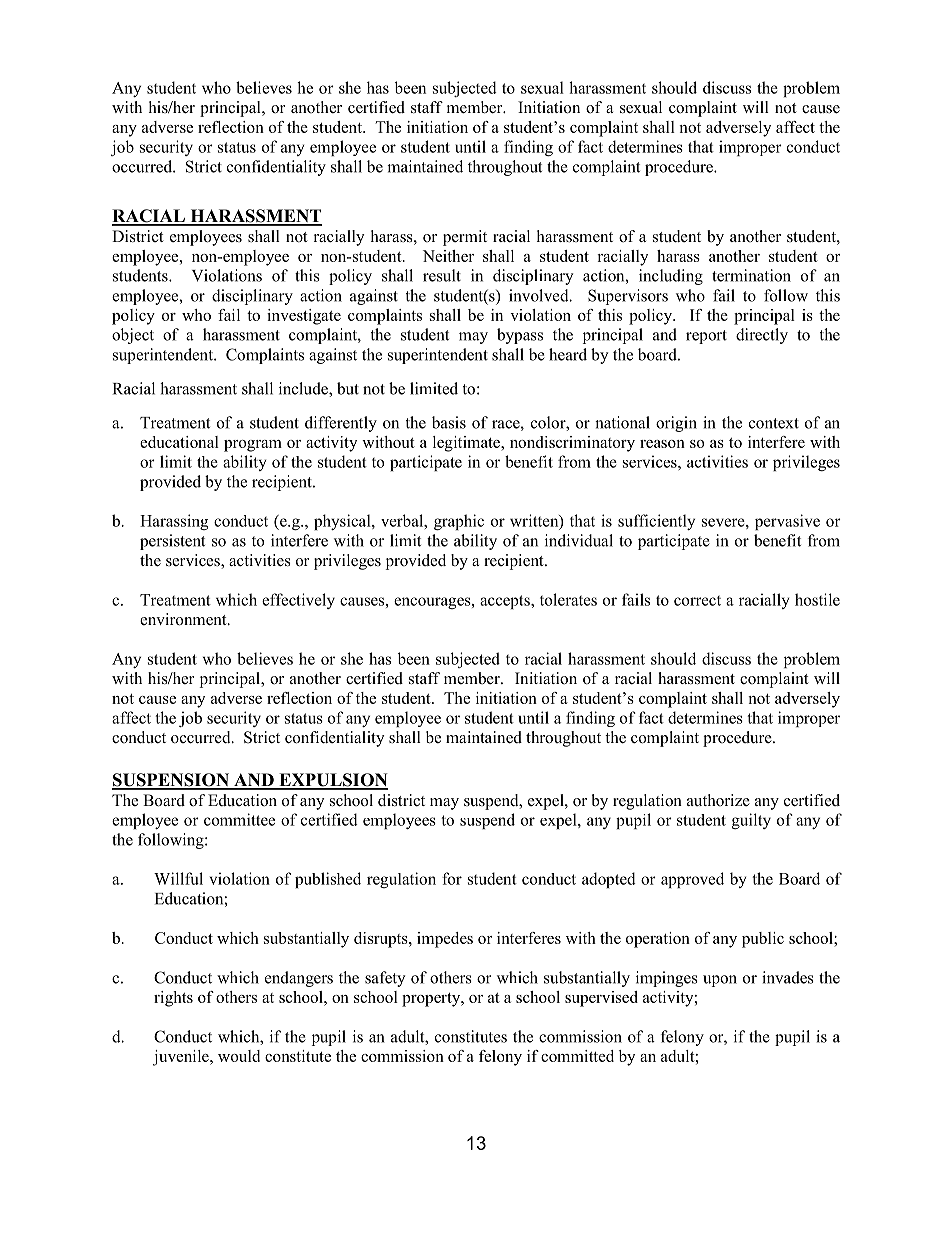 Image resolution: width=952 pixels, height=1233 pixels. What do you see at coordinates (304, 317) in the page?
I see `investigate` at bounding box center [304, 317].
